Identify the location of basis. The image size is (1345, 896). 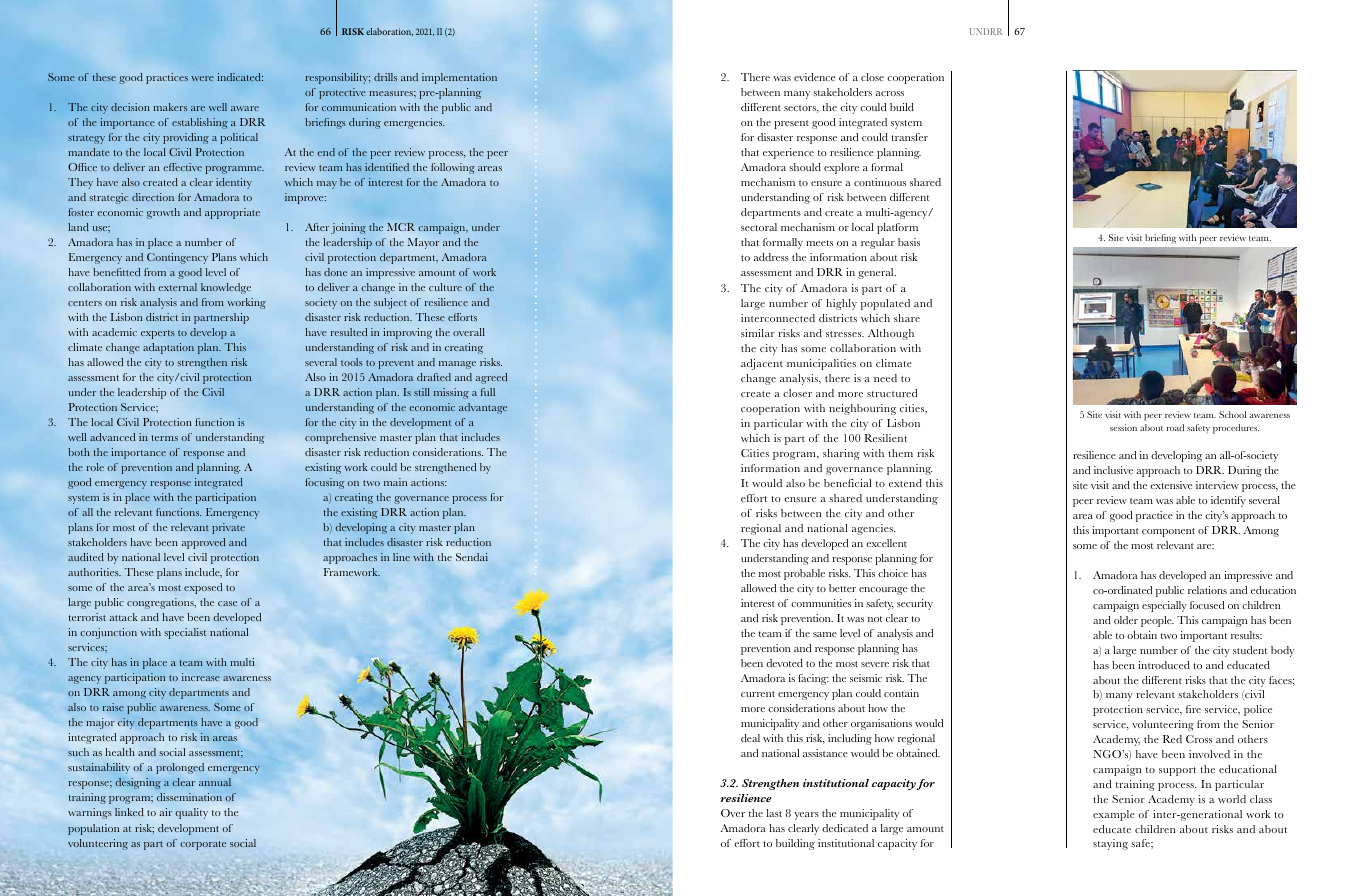
(909, 242).
